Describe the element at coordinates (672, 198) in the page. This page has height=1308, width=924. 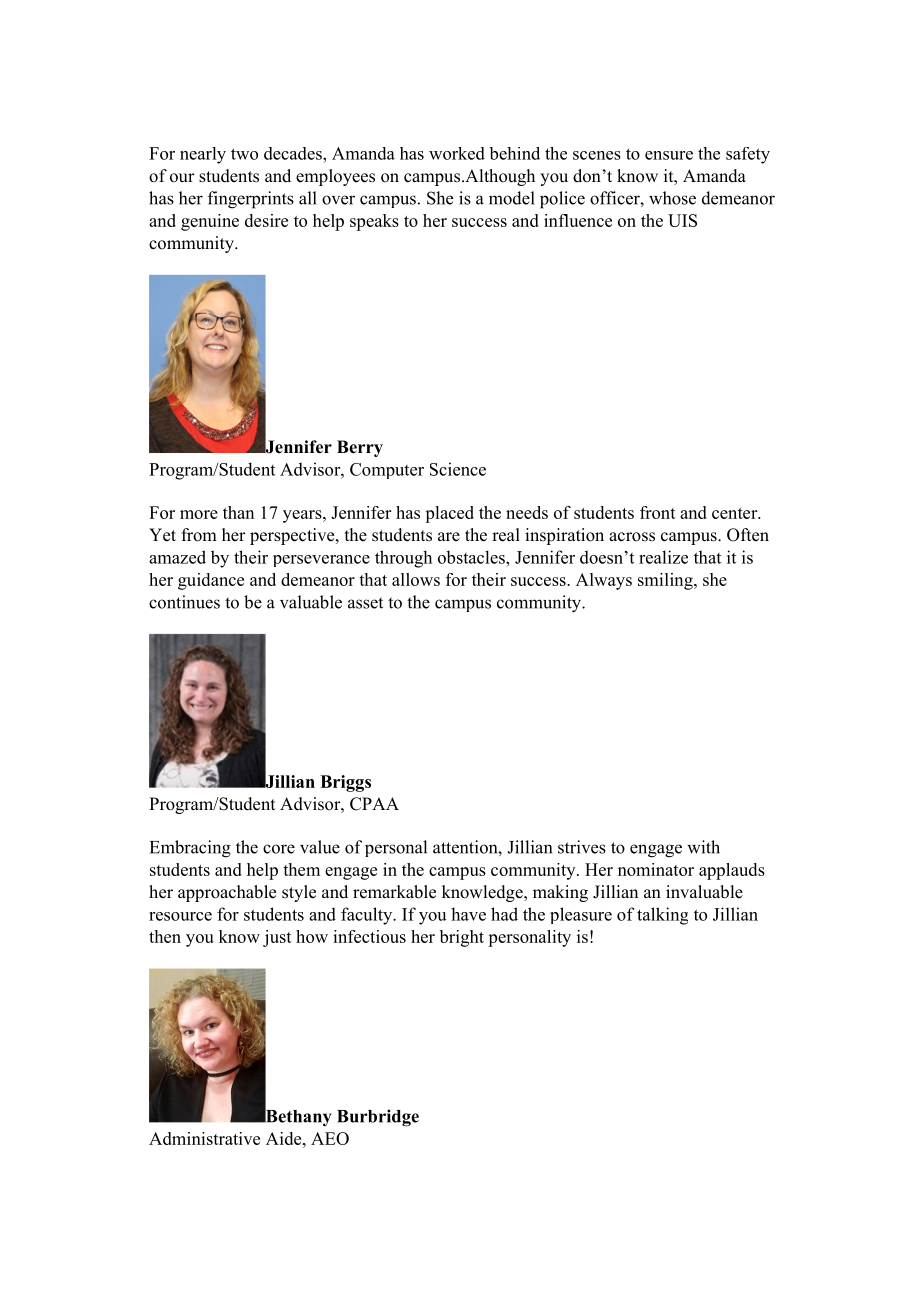
I see `whose` at that location.
